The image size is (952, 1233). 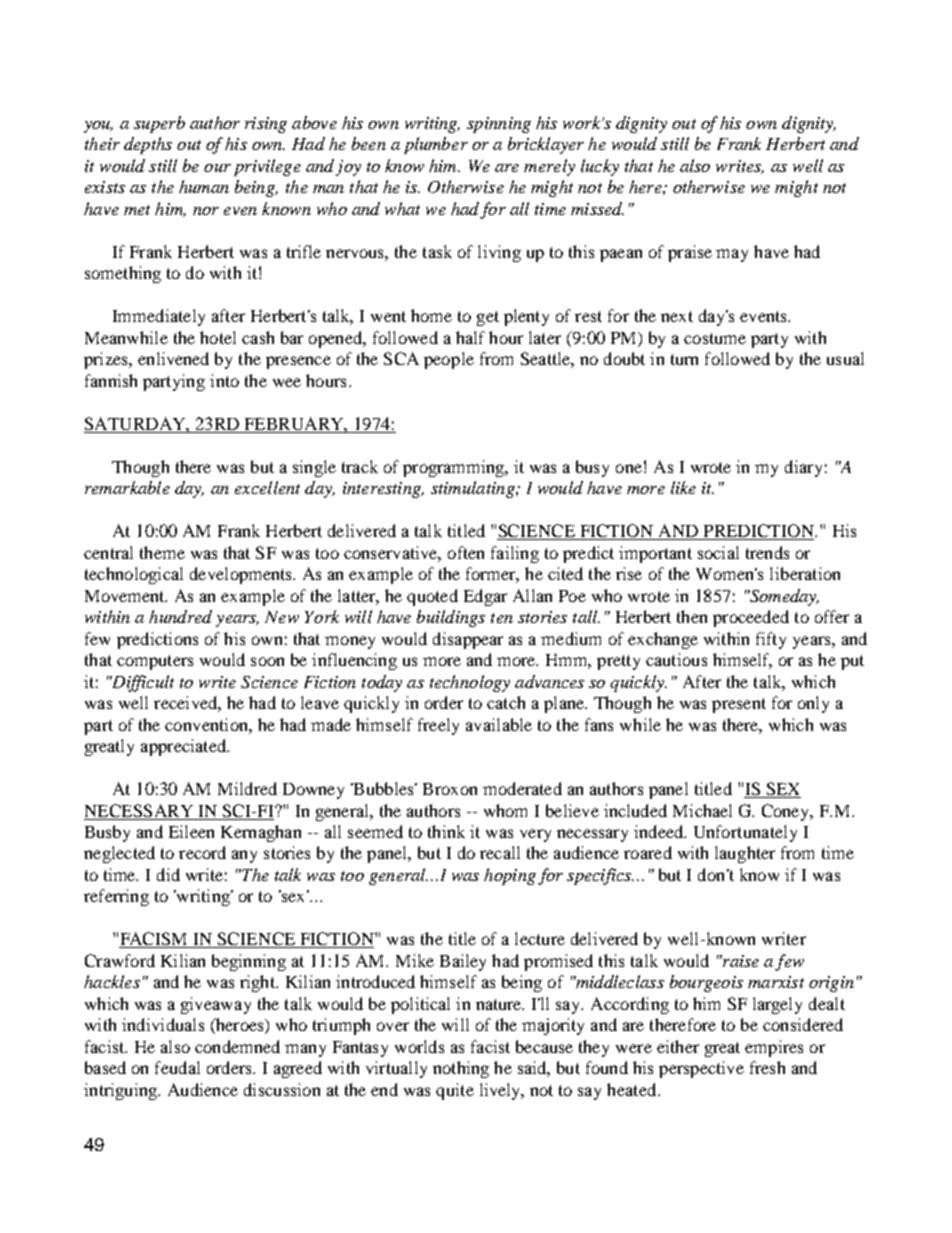 What do you see at coordinates (177, 1067) in the image?
I see `feudal` at bounding box center [177, 1067].
